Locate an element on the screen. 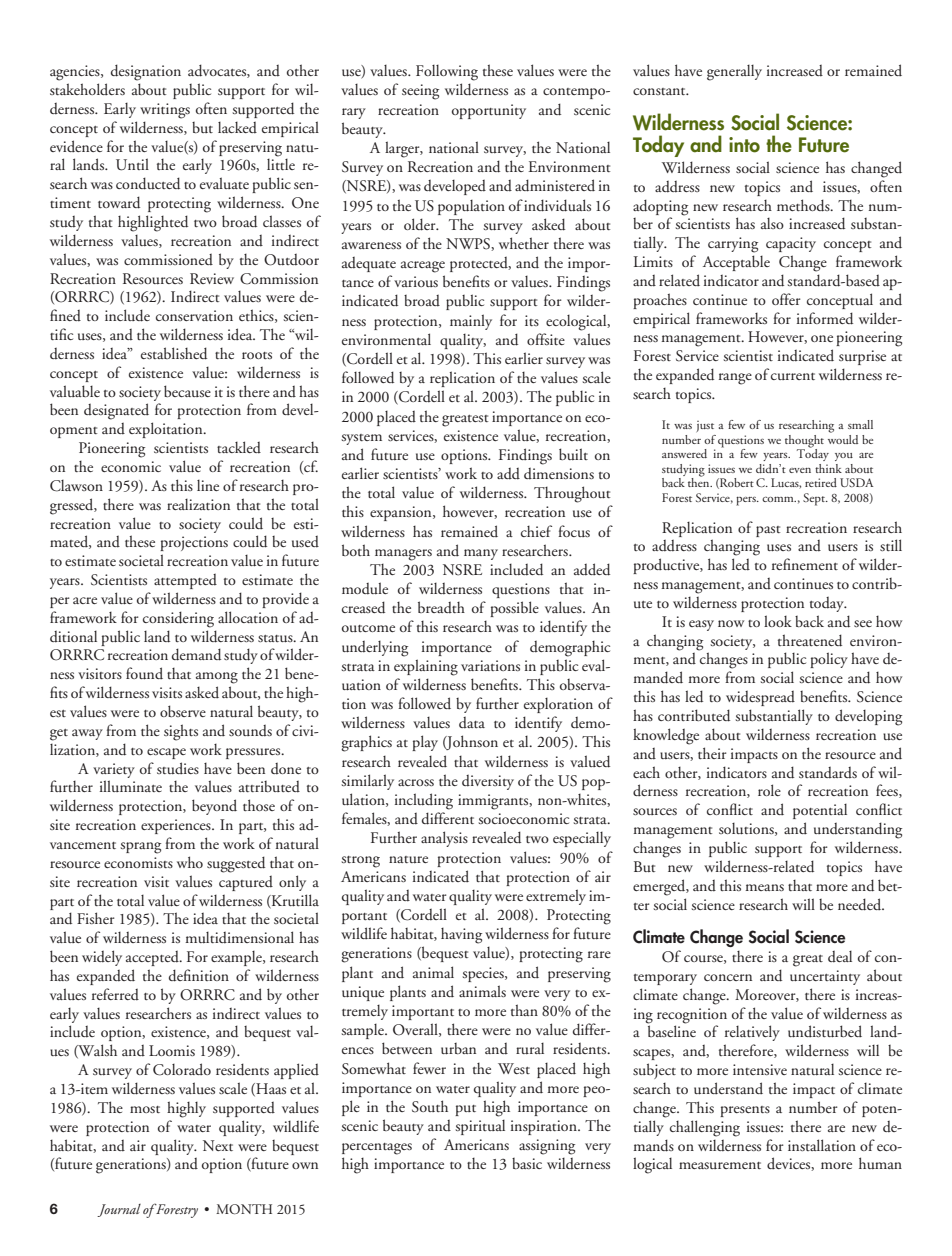 The image size is (952, 1256). into is located at coordinates (744, 145).
